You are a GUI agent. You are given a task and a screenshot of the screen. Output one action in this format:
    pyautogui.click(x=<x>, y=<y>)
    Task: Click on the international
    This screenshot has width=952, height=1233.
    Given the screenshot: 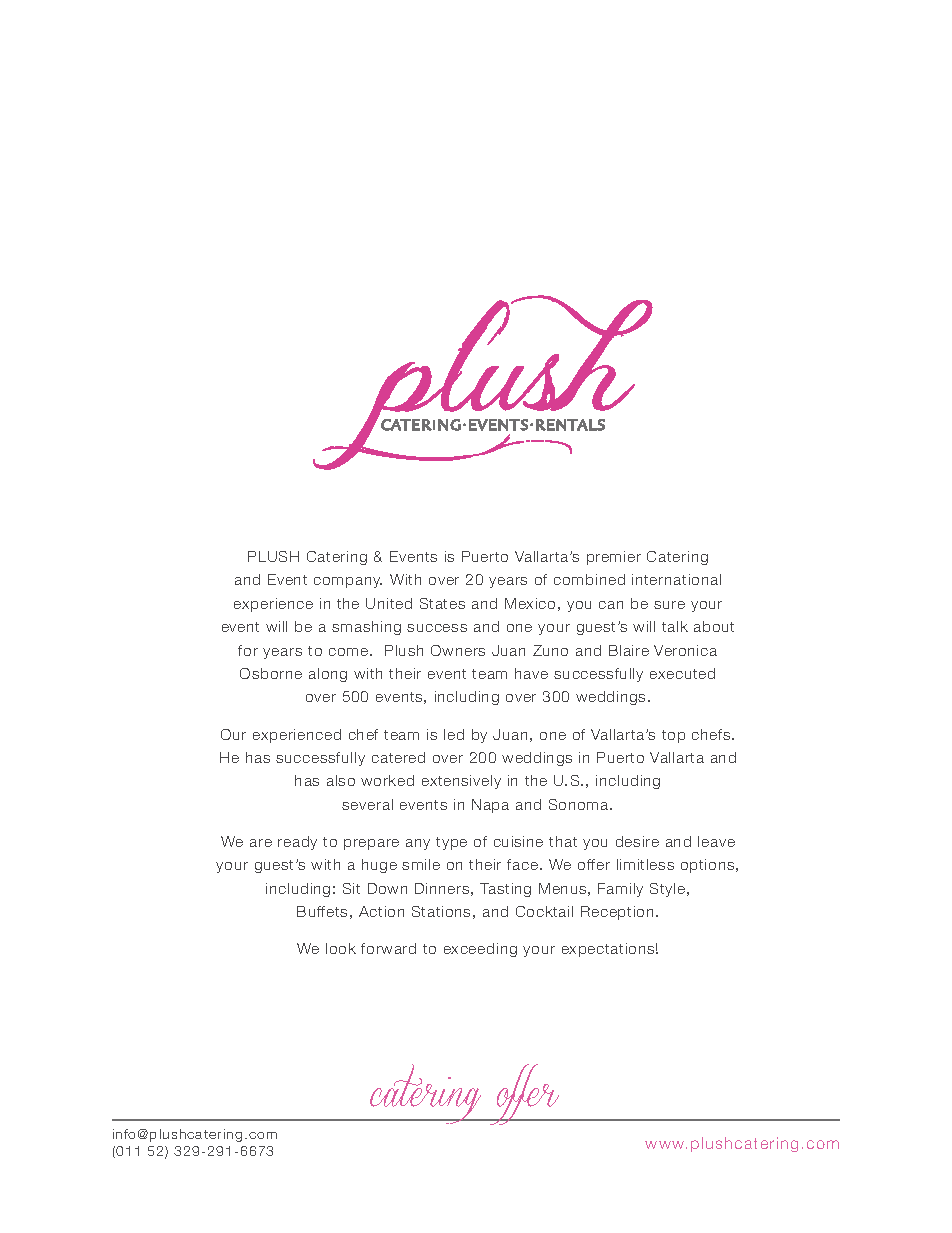 What is the action you would take?
    pyautogui.click(x=676, y=579)
